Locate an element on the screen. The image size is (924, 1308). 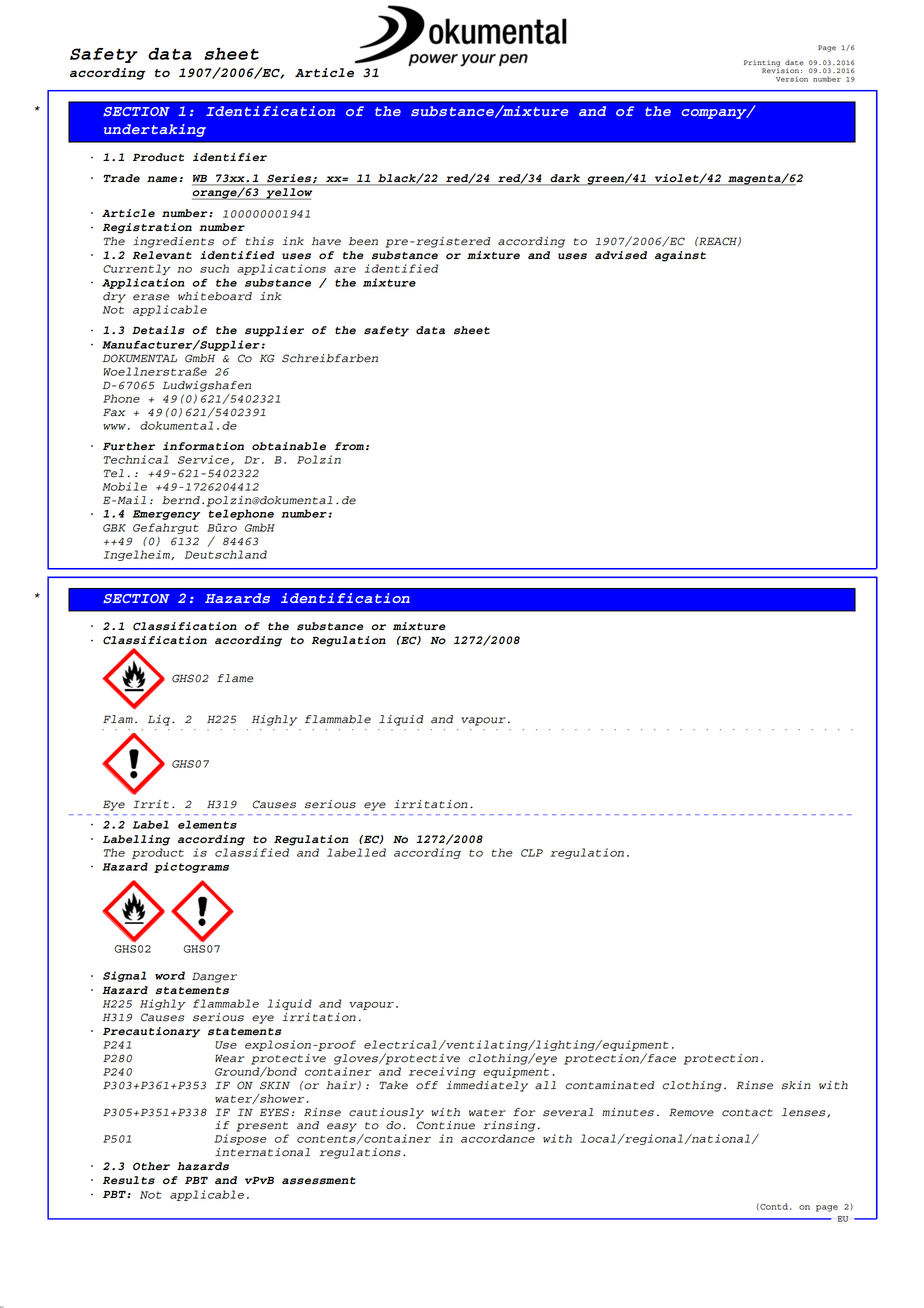
Continue is located at coordinates (446, 1125).
